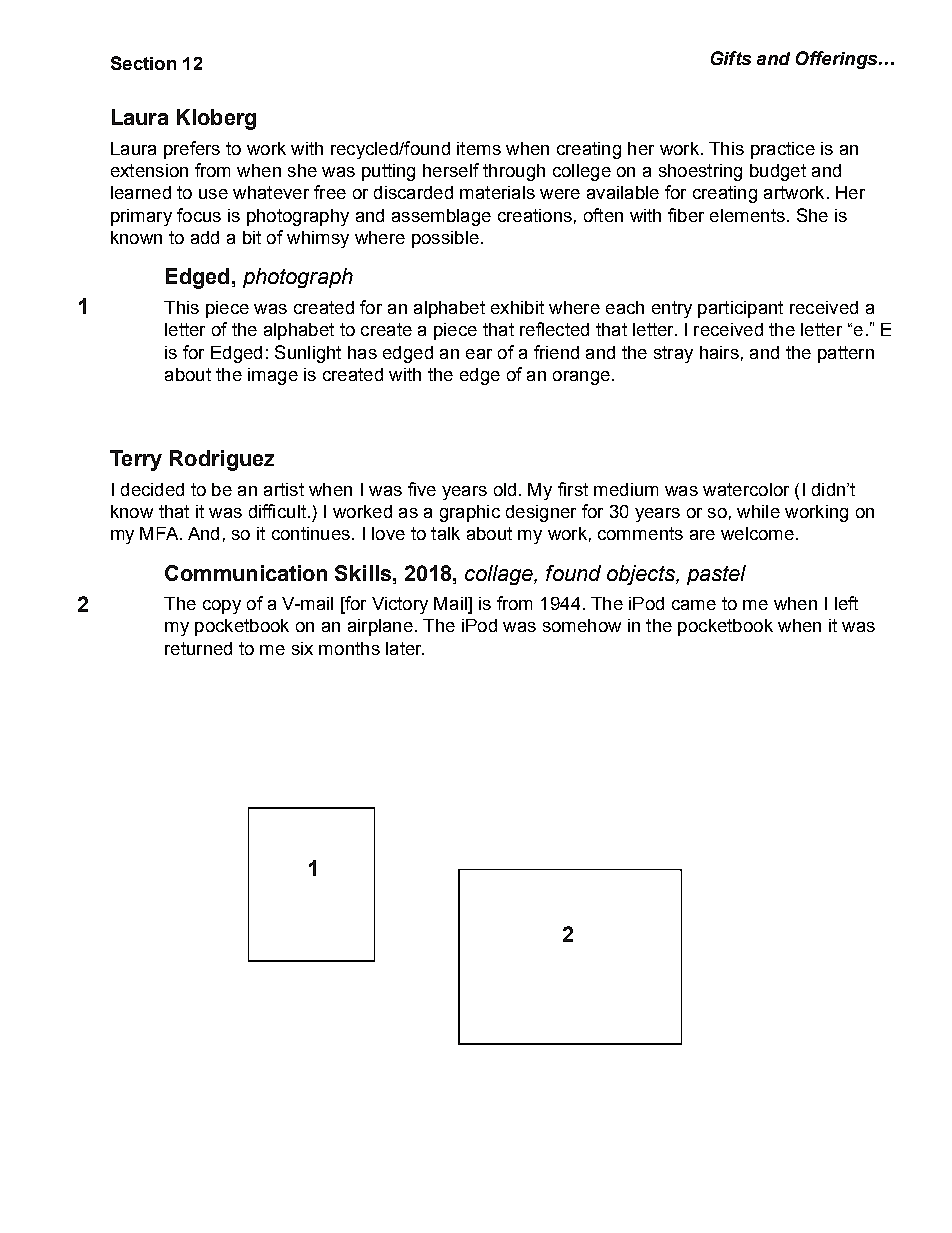 This image has height=1233, width=952. What do you see at coordinates (731, 58) in the image?
I see `Gifts` at bounding box center [731, 58].
